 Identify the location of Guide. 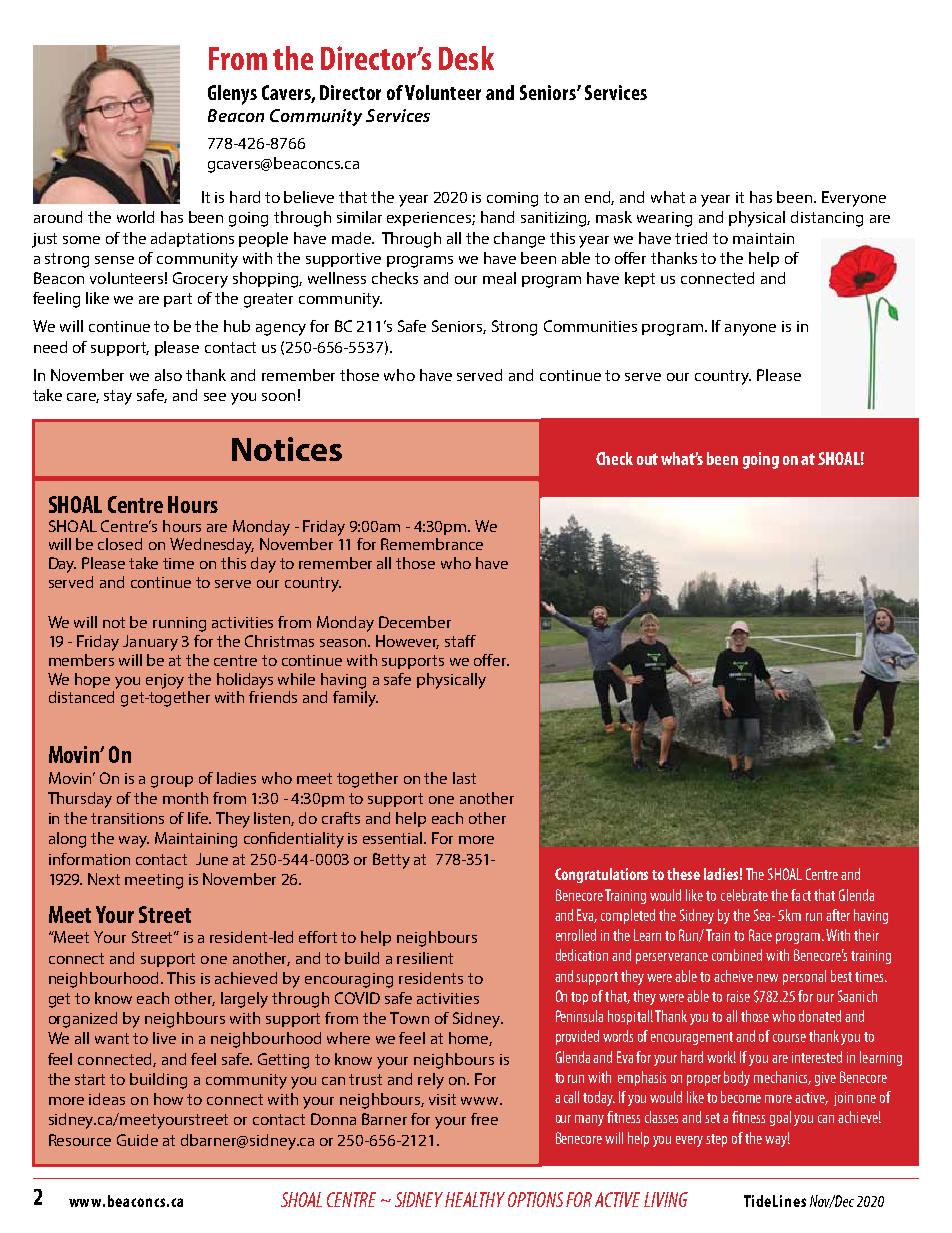
(137, 1140).
